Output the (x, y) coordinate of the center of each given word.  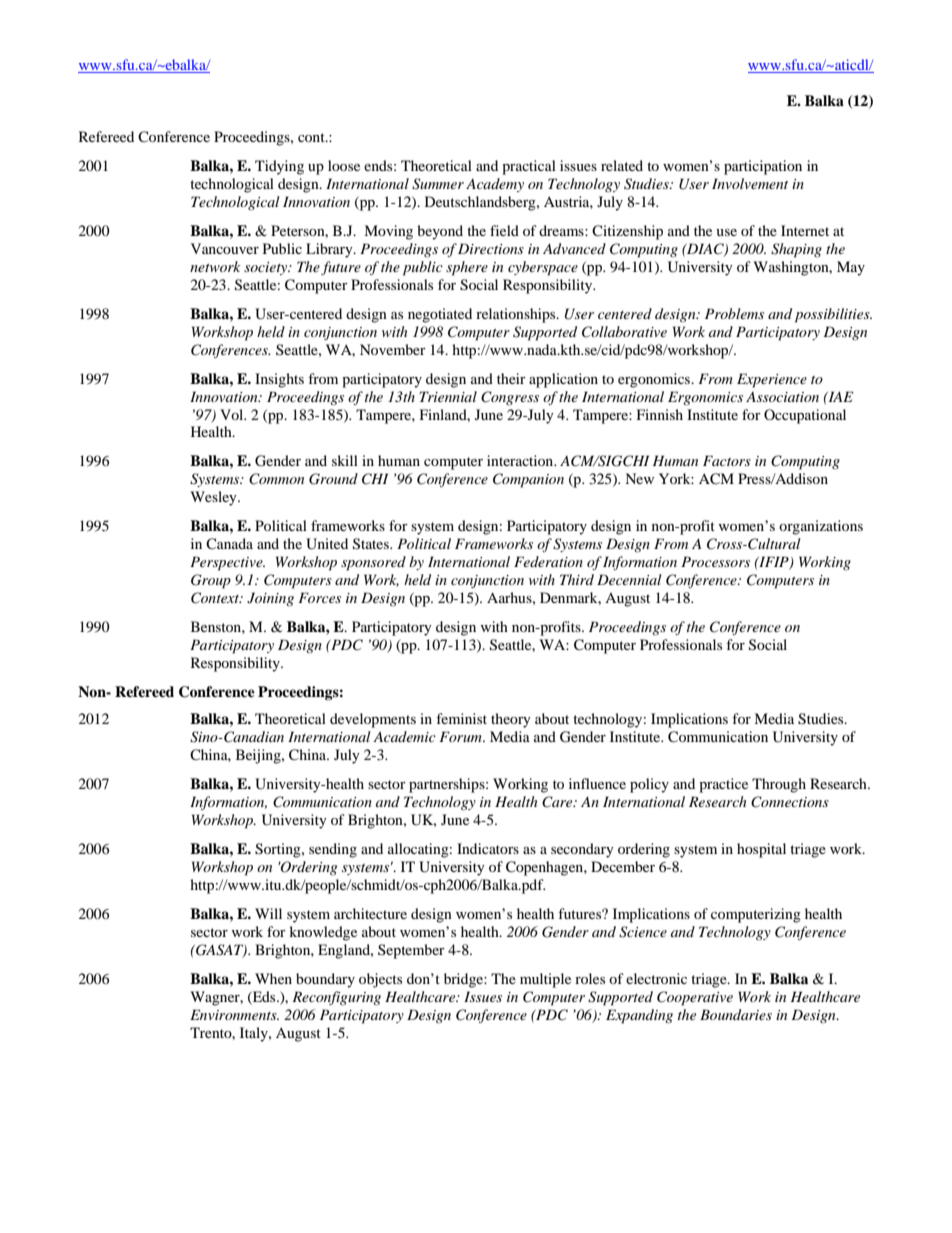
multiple (545, 980)
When (273, 978)
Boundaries (736, 1014)
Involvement (750, 183)
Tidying (279, 167)
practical (529, 167)
